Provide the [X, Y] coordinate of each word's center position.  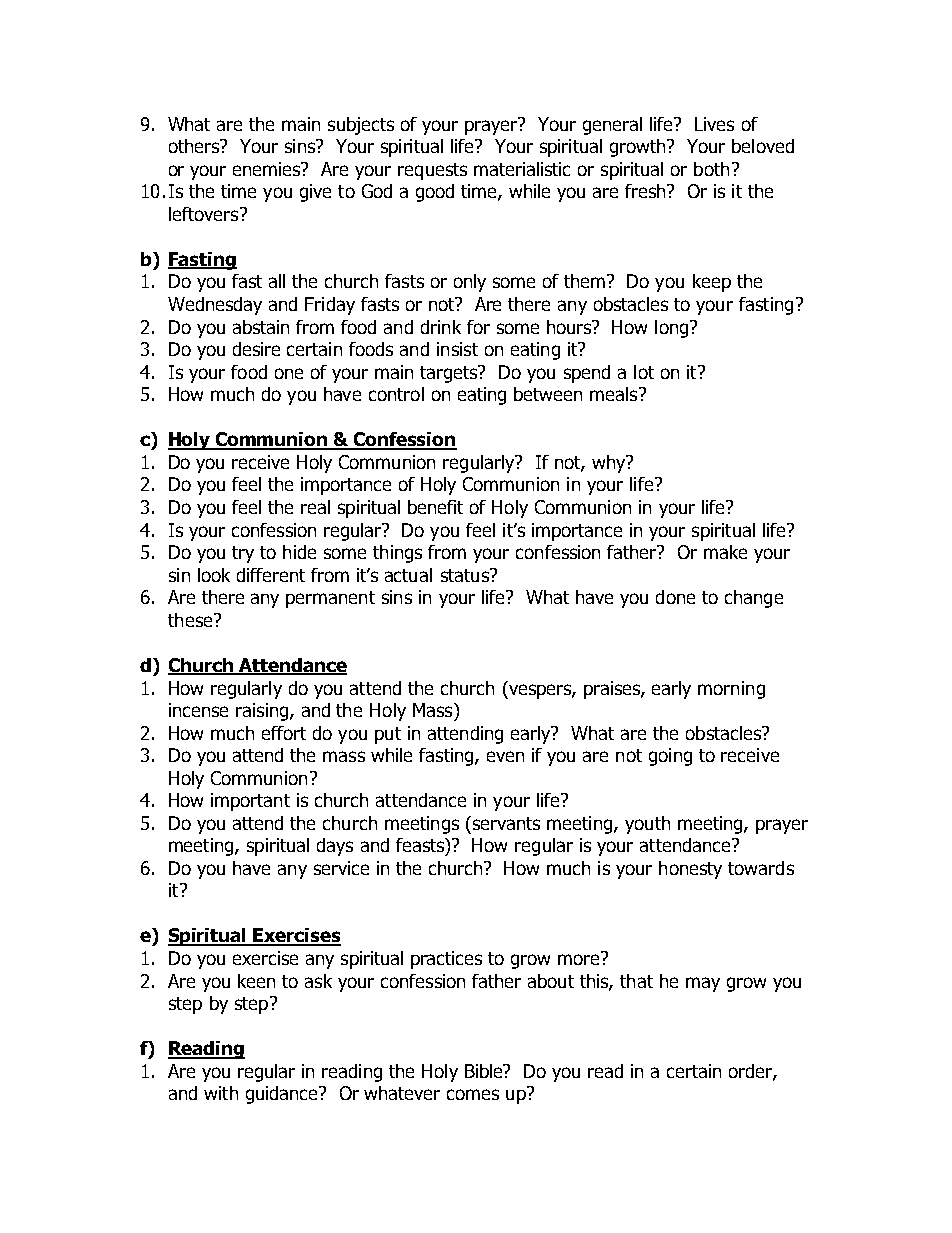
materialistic [522, 169]
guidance [283, 1095]
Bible [485, 1071]
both [711, 169]
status [466, 575]
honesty [690, 870]
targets [450, 374]
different [271, 575]
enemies [268, 169]
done [675, 597]
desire [256, 349]
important [250, 802]
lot [644, 372]
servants [505, 823]
